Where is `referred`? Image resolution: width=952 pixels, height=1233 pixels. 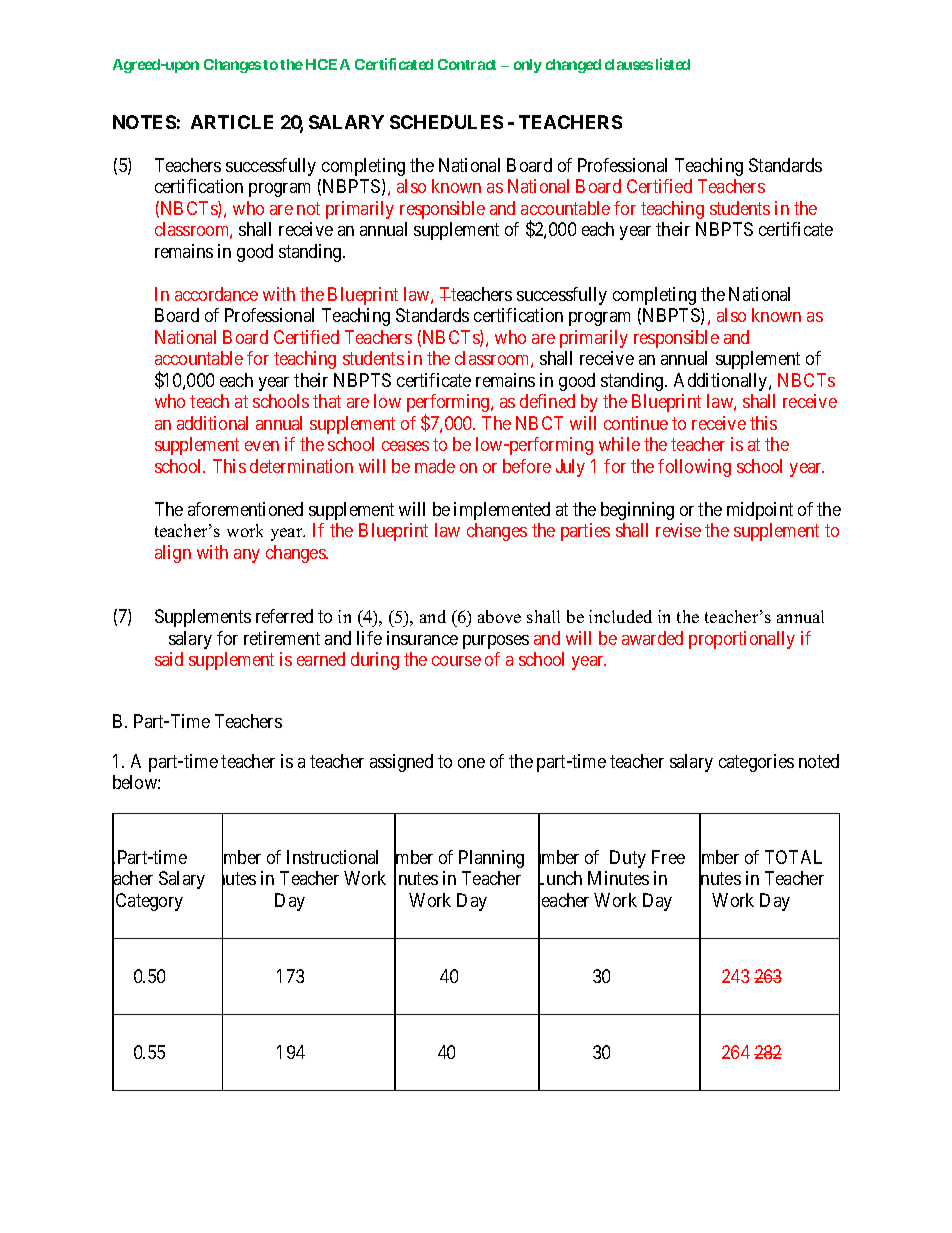
referred is located at coordinates (284, 616).
